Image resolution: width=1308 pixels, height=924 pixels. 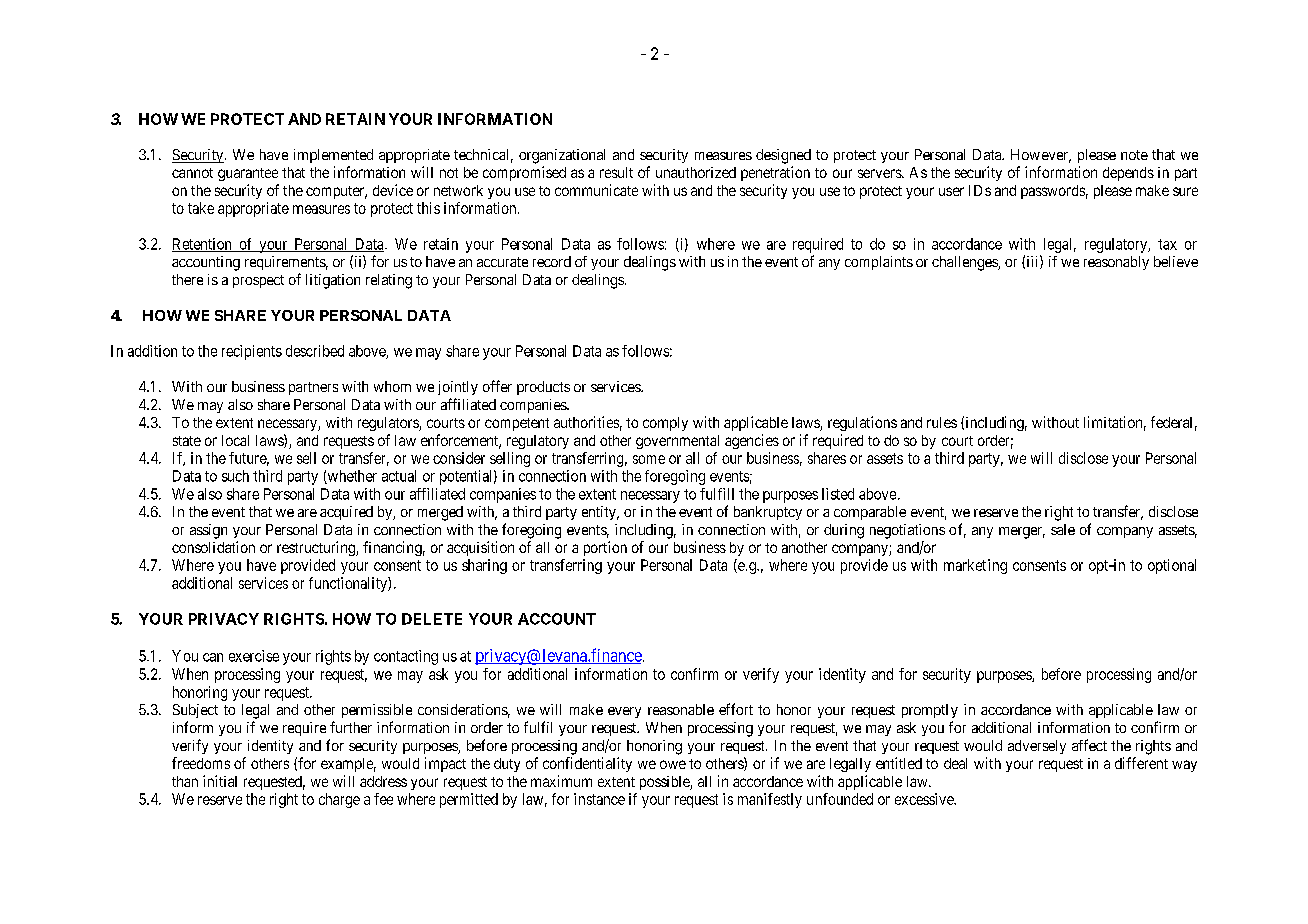 I want to click on guarantee, so click(x=248, y=174).
